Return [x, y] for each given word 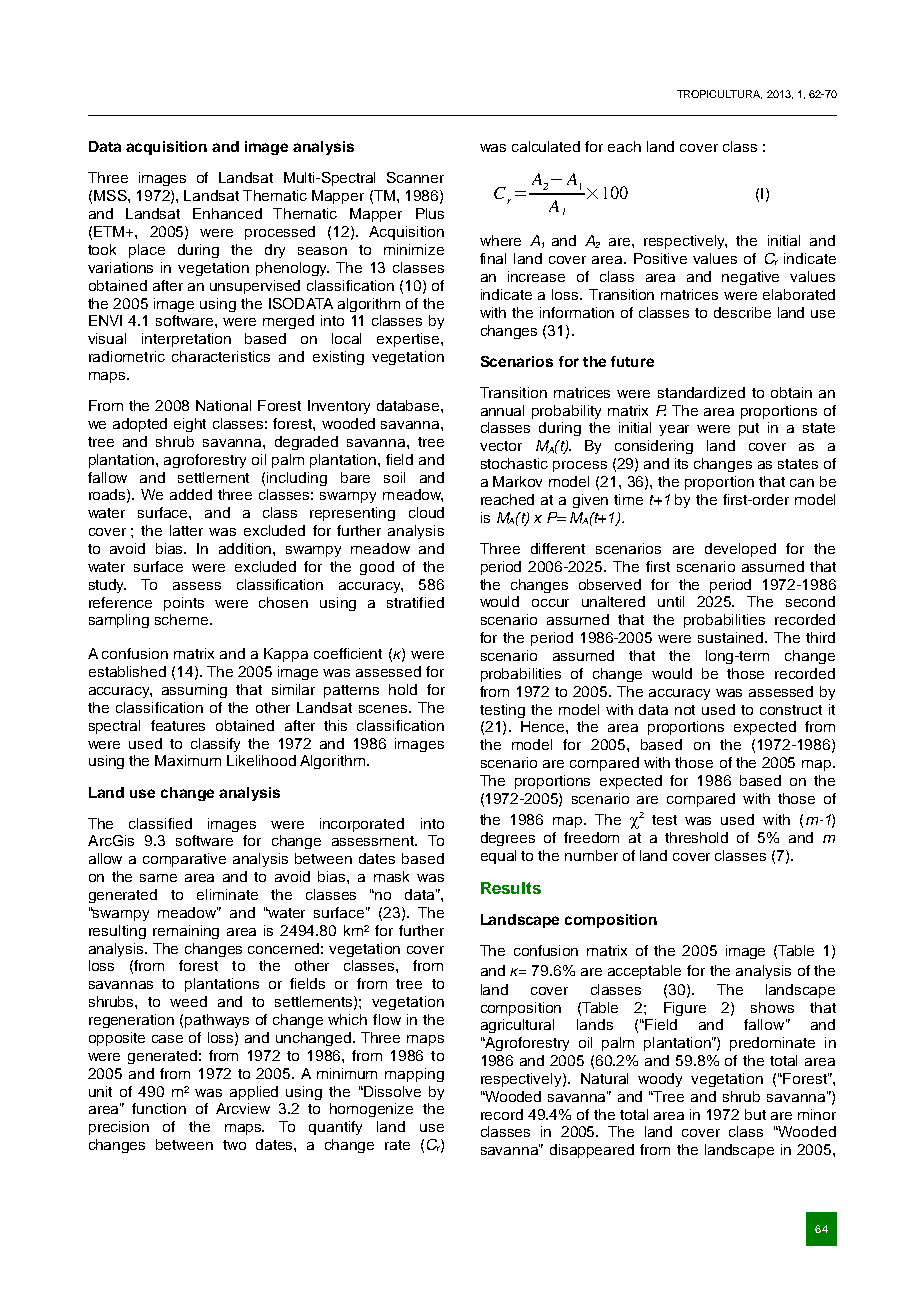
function [159, 1108]
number [591, 855]
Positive [660, 258]
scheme [183, 619]
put [749, 429]
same [158, 878]
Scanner [415, 177]
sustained [732, 637]
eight [190, 425]
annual [502, 410]
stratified [415, 602]
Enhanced [227, 213]
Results [511, 888]
